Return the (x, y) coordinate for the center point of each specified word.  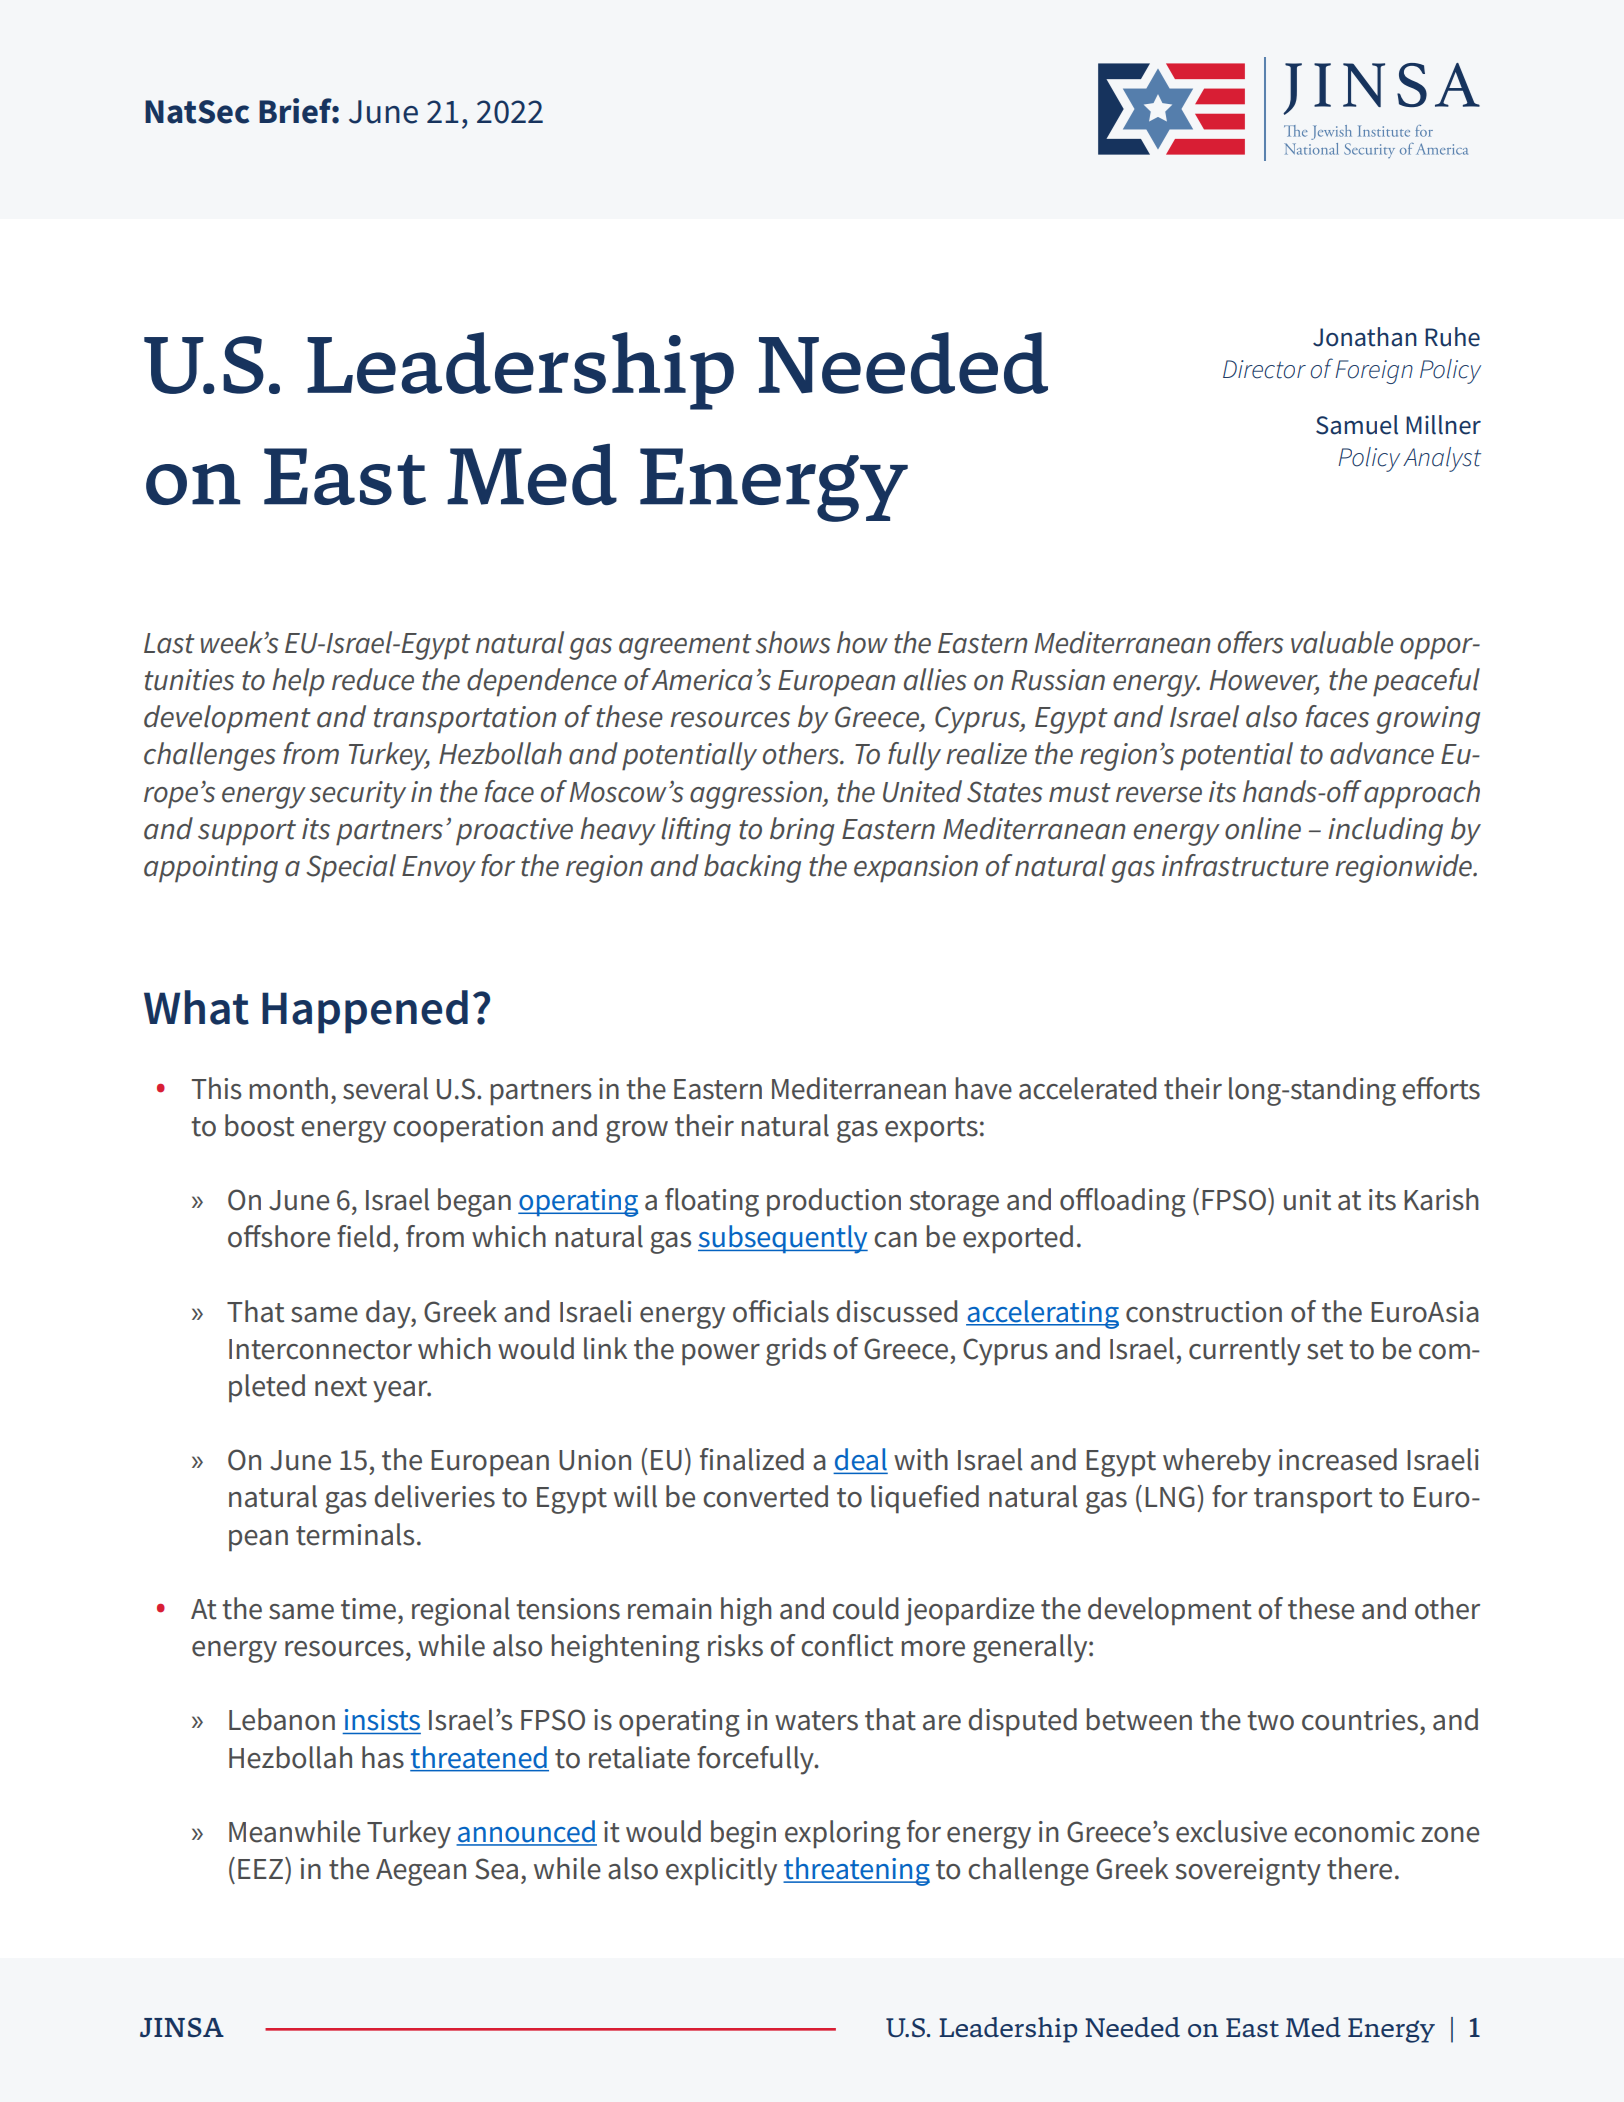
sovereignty (1248, 1872)
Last (169, 643)
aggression (757, 795)
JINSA (182, 2027)
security (357, 795)
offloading (1122, 1202)
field (363, 1236)
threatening (856, 1871)
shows (792, 642)
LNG (1170, 1497)
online (1263, 828)
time (368, 1609)
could (866, 1608)
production (834, 1202)
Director (1264, 369)
